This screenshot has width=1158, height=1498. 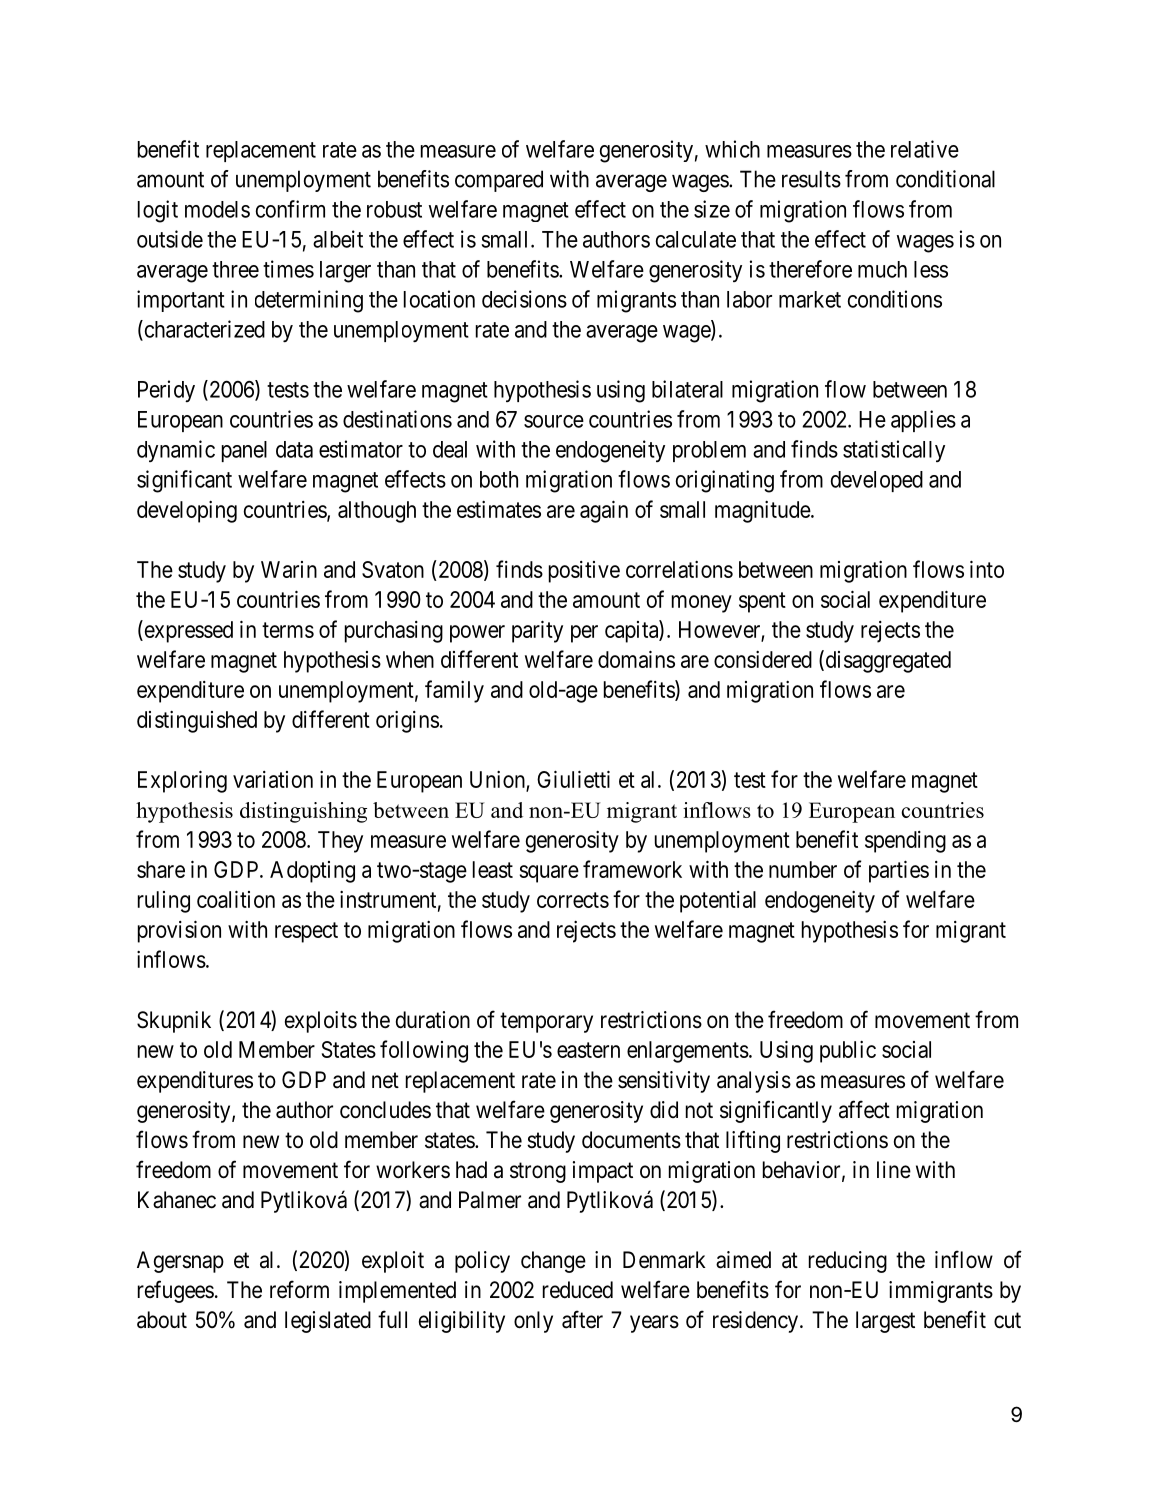 What do you see at coordinates (885, 1322) in the screenshot?
I see `largest` at bounding box center [885, 1322].
